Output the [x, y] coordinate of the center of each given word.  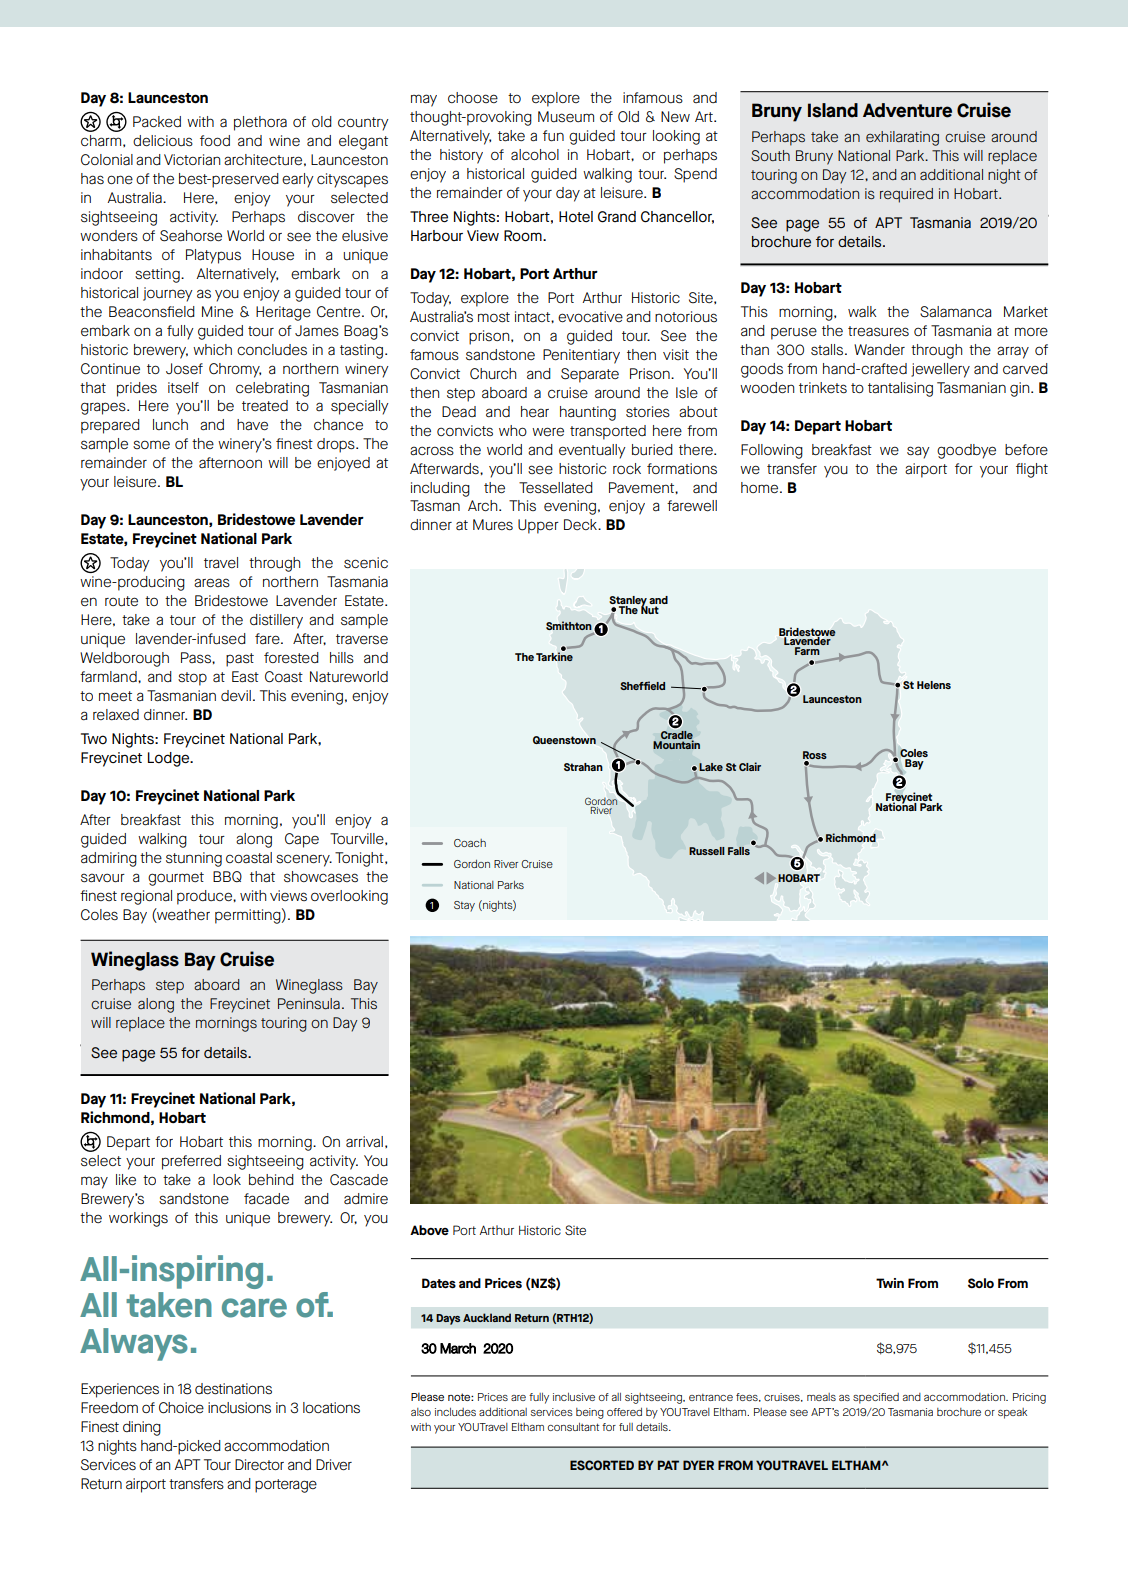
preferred [191, 1162]
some [151, 444]
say [918, 452]
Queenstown [564, 740]
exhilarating [902, 138]
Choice [181, 1408]
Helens [934, 685]
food [215, 141]
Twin [890, 1283]
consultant [573, 1427]
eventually [592, 451]
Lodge [170, 759]
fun [553, 136]
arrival [364, 1142]
